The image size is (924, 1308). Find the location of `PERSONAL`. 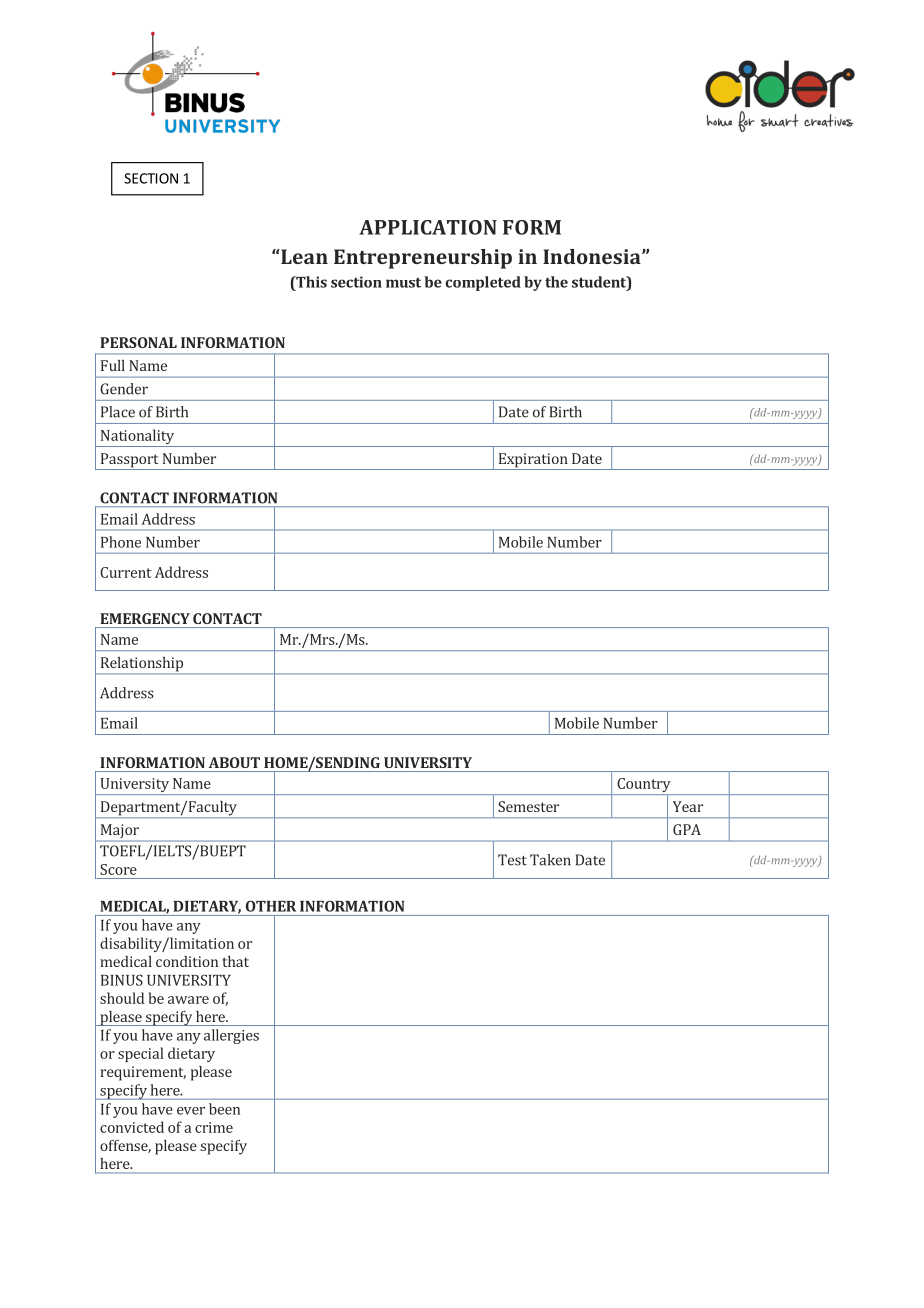

PERSONAL is located at coordinates (138, 342).
